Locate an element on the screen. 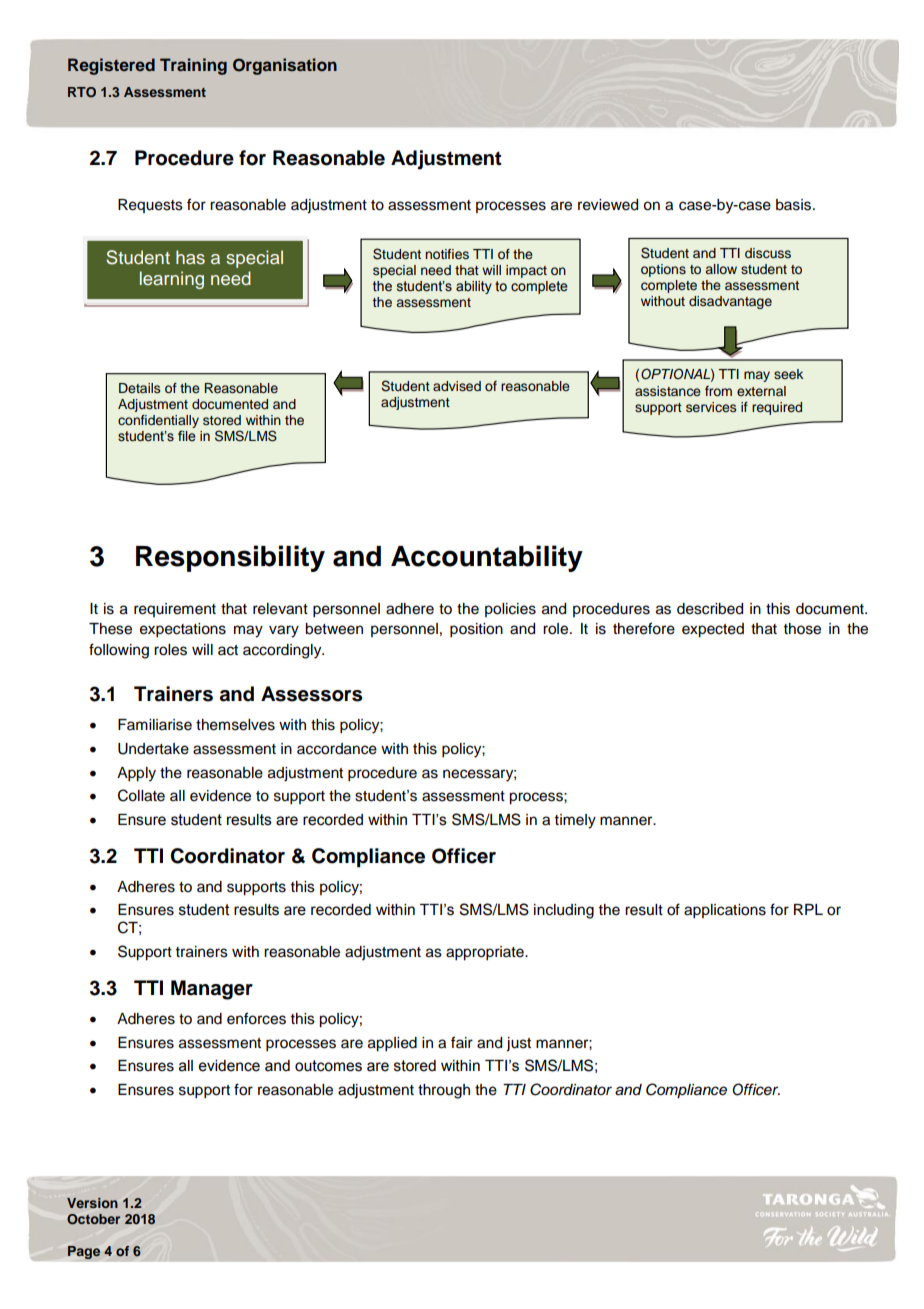 Image resolution: width=924 pixels, height=1309 pixels. October is located at coordinates (93, 1219).
